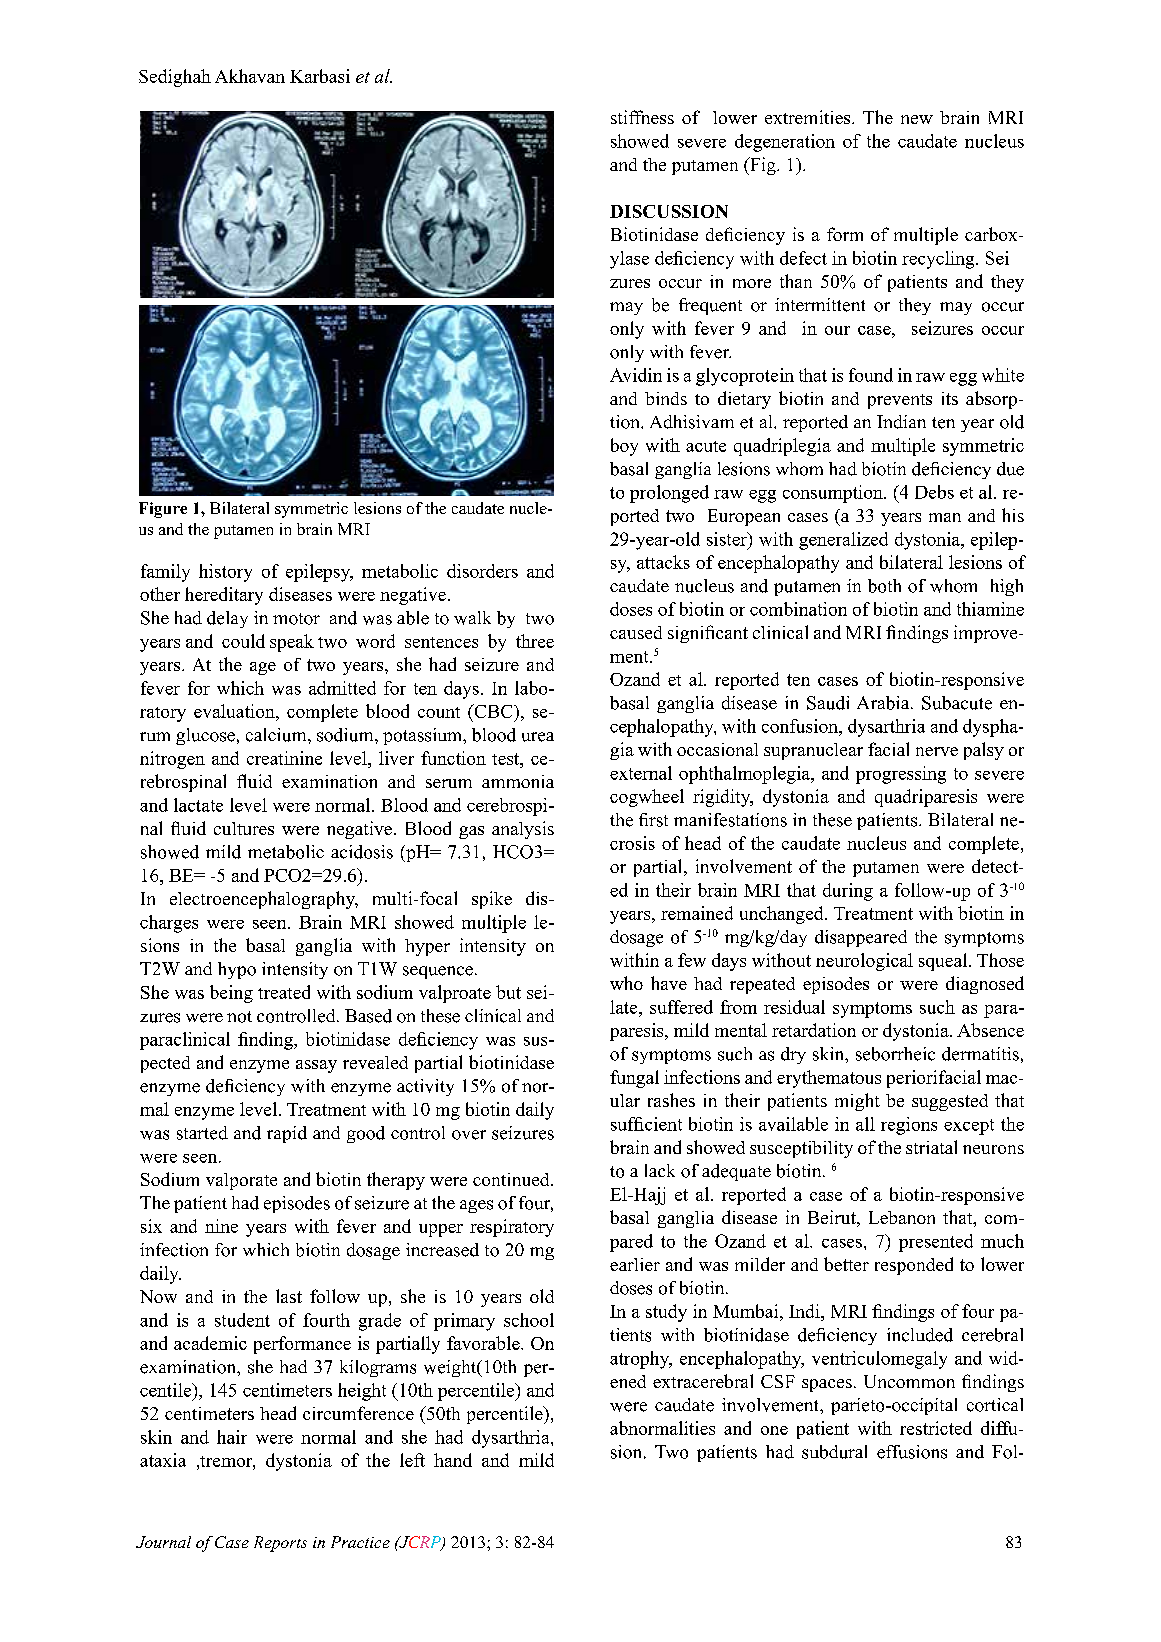  Describe the element at coordinates (280, 1544) in the screenshot. I see `Reports` at that location.
